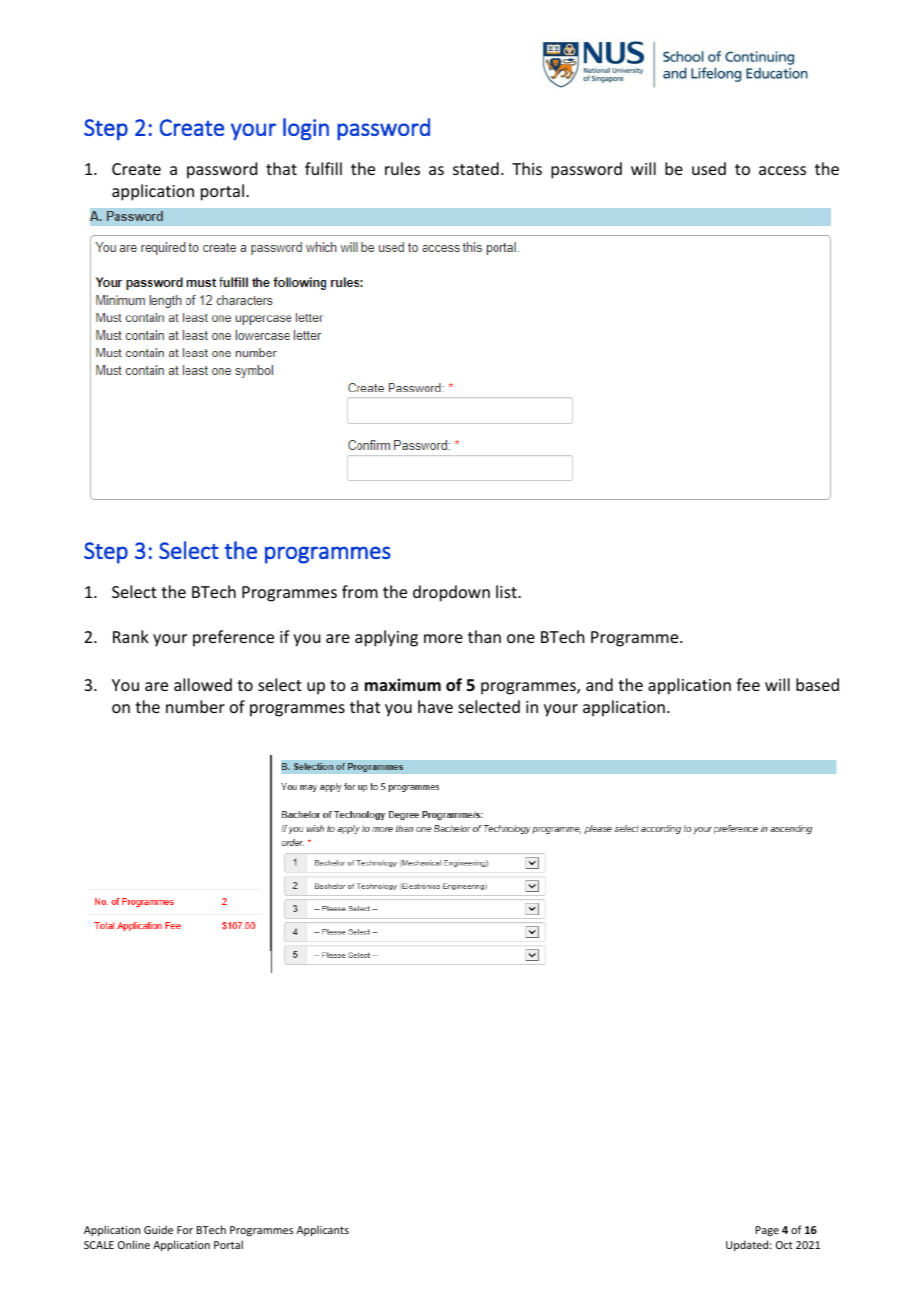  I want to click on For, so click(185, 1230).
